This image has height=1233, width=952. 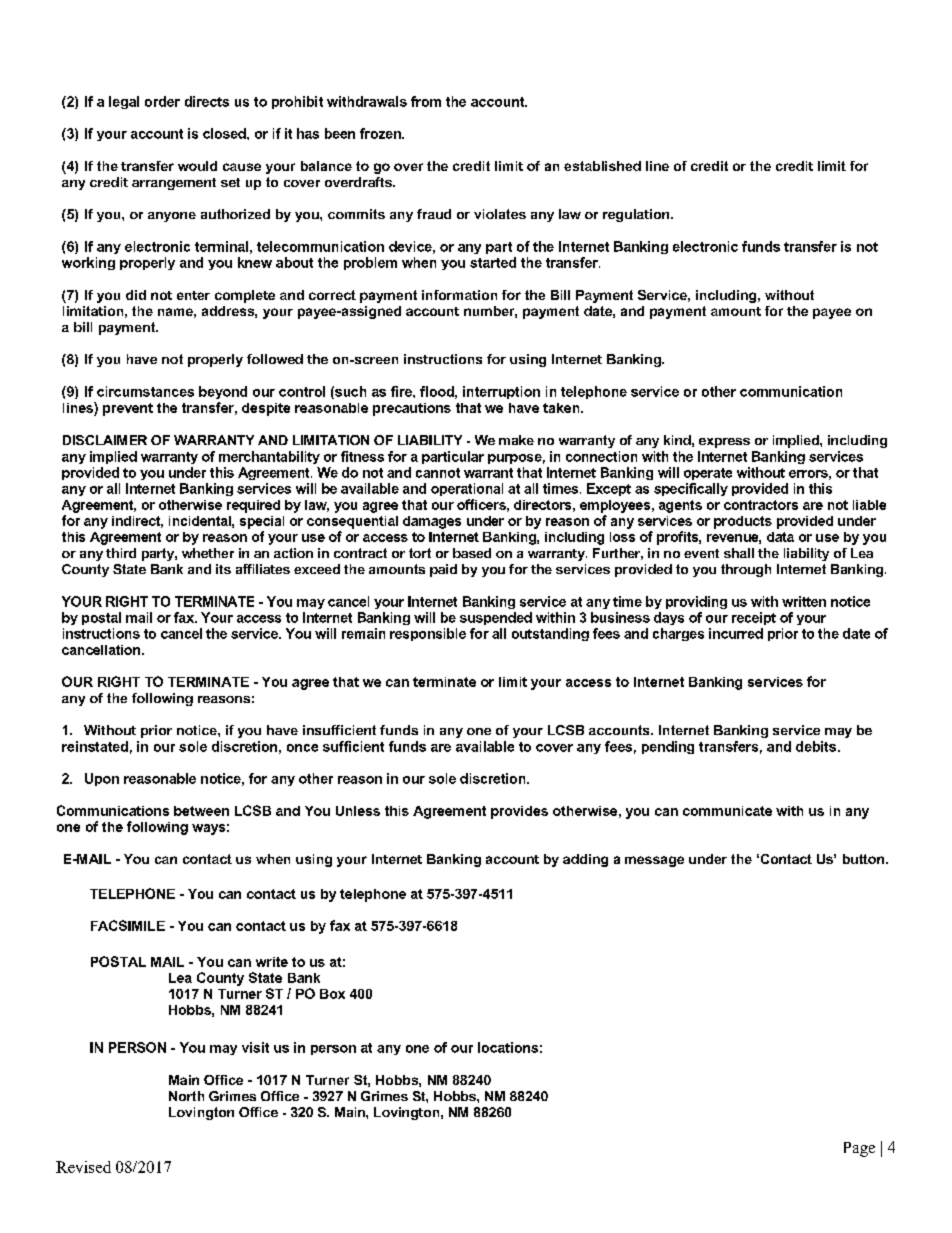 What do you see at coordinates (501, 392) in the image?
I see `interruption` at bounding box center [501, 392].
